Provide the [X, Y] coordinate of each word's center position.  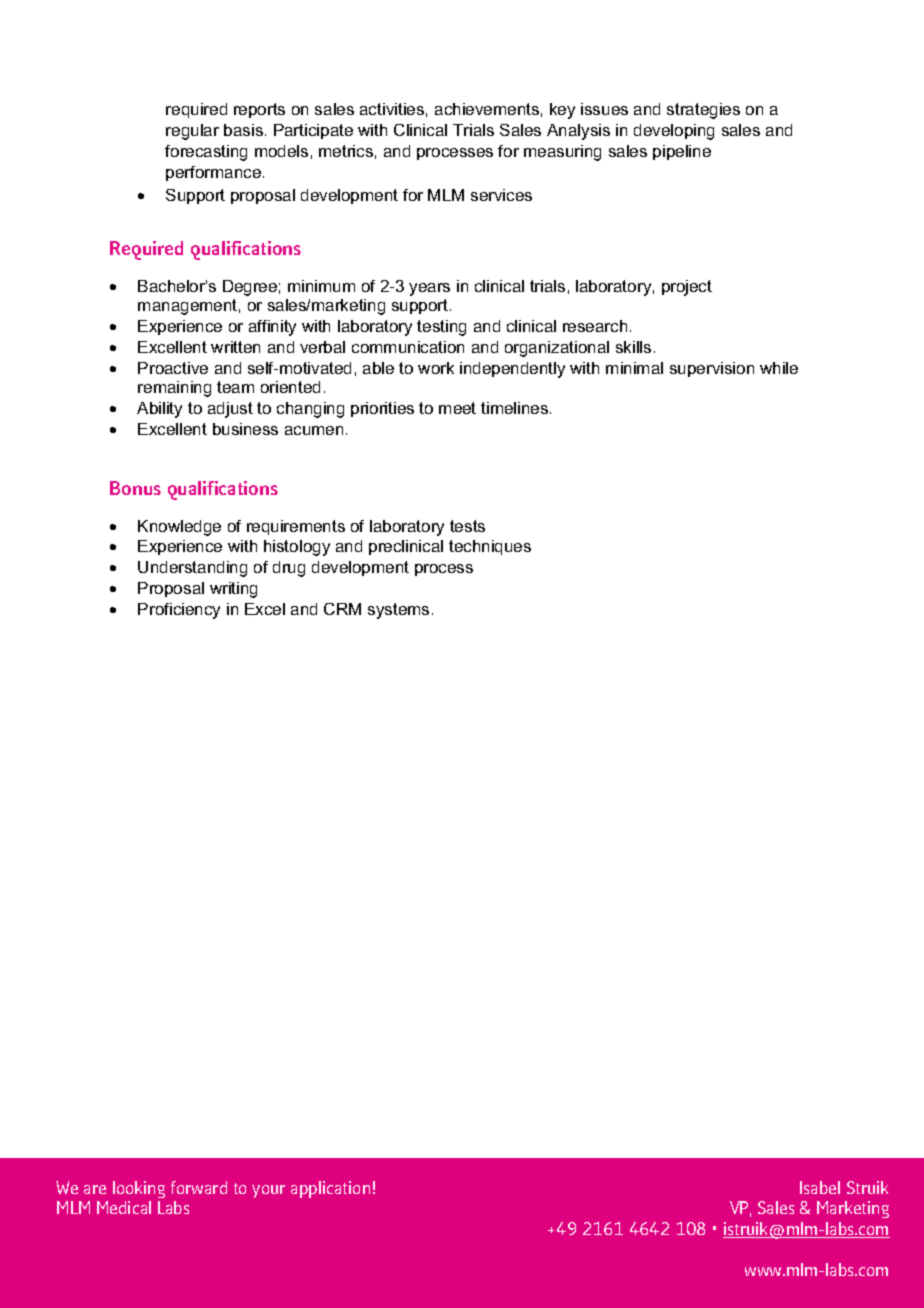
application [330, 1189]
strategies [703, 111]
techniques [490, 547]
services [501, 195]
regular [192, 132]
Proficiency [179, 611]
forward [199, 1187]
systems [398, 611]
